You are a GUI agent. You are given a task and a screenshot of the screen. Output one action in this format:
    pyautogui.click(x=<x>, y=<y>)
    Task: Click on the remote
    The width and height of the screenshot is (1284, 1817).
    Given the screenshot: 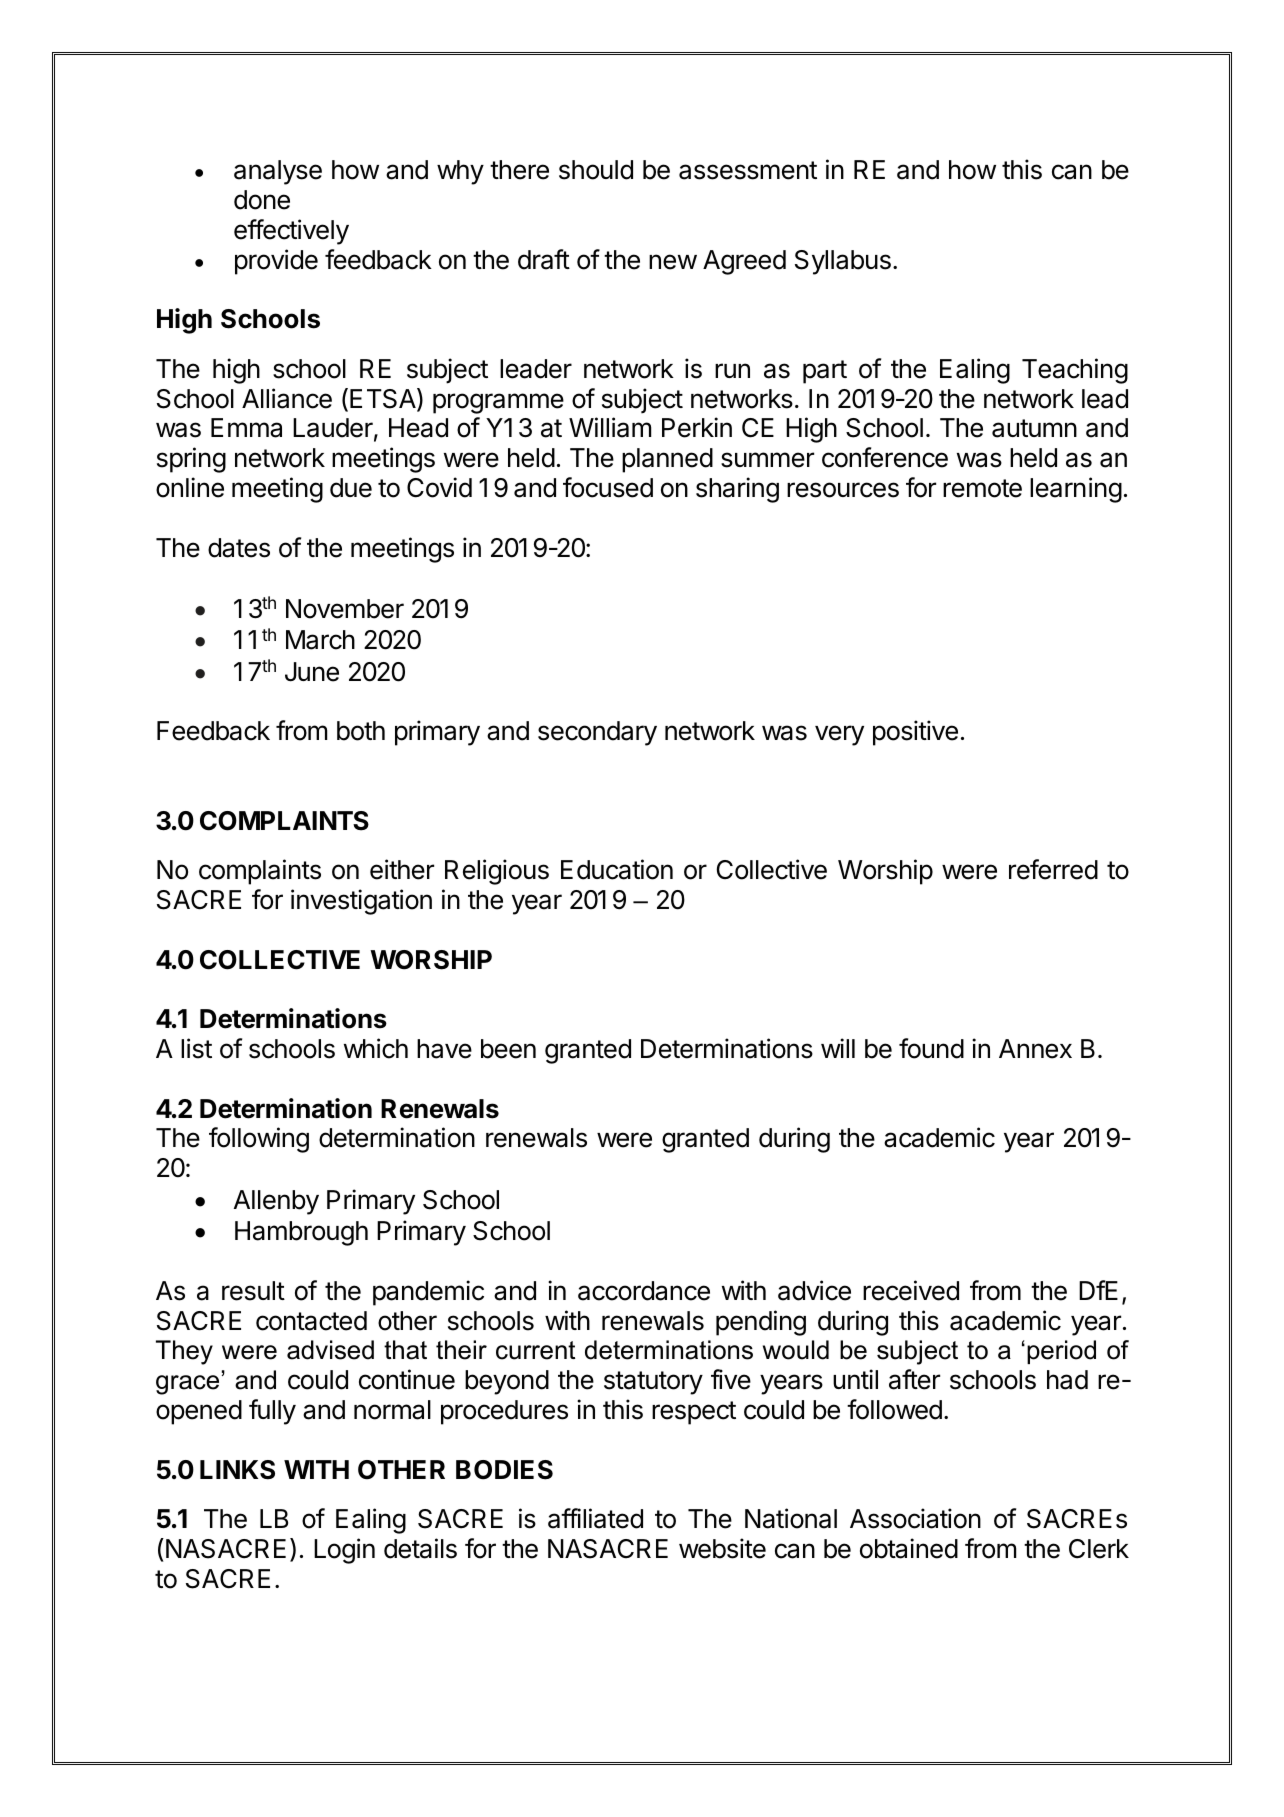 What is the action you would take?
    pyautogui.click(x=982, y=488)
